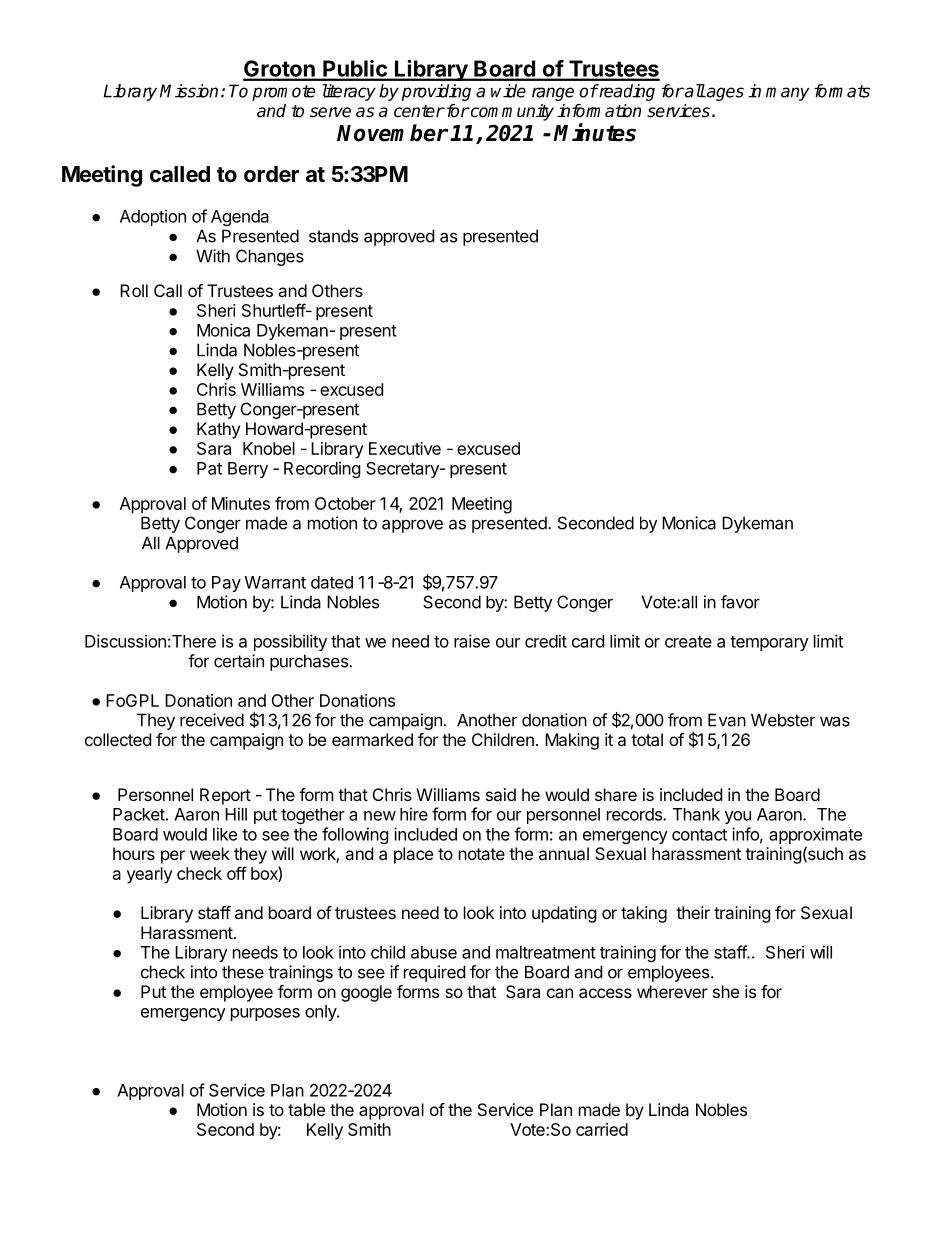  I want to click on you, so click(738, 817).
